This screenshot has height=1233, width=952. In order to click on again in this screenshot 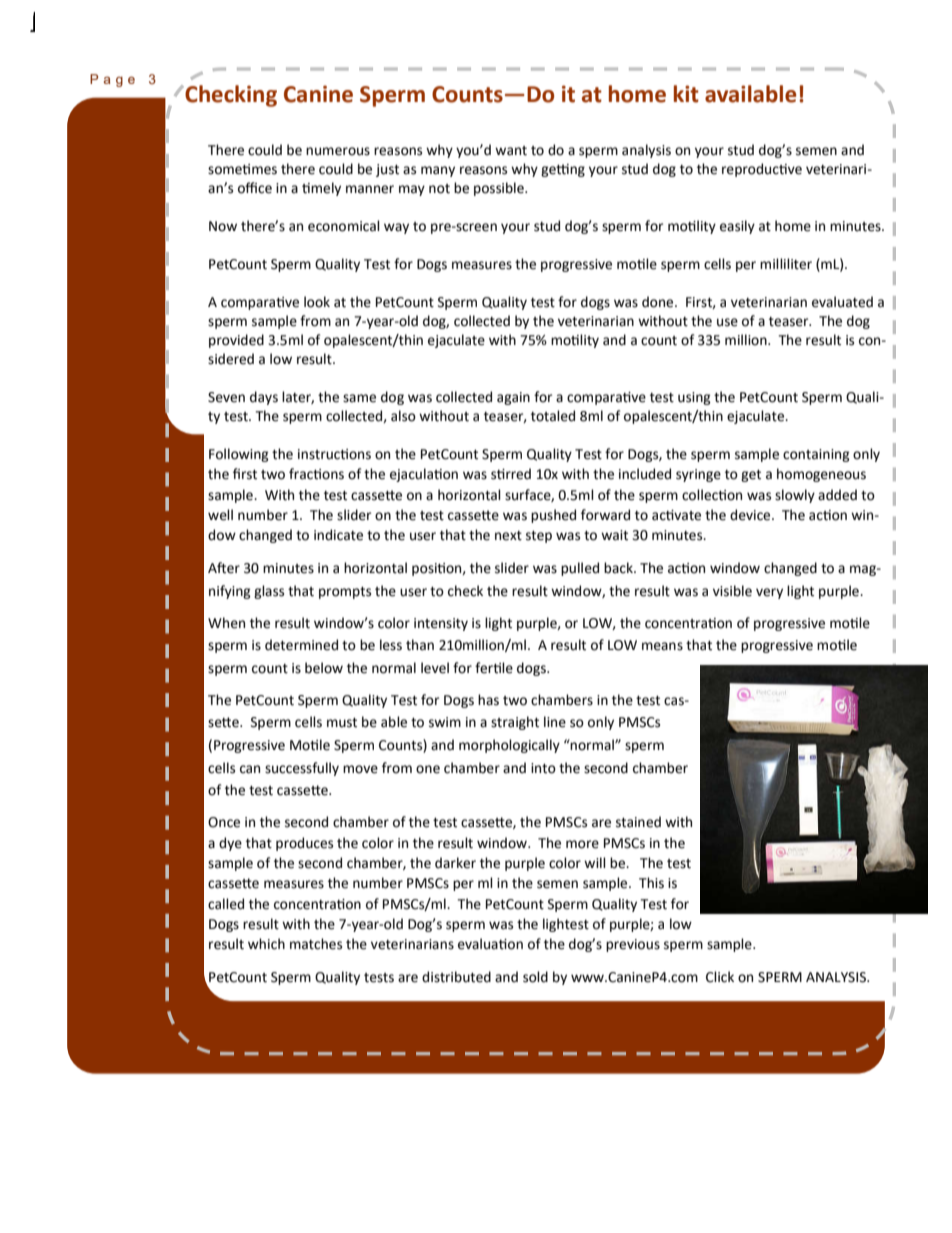, I will do `click(513, 398)`.
